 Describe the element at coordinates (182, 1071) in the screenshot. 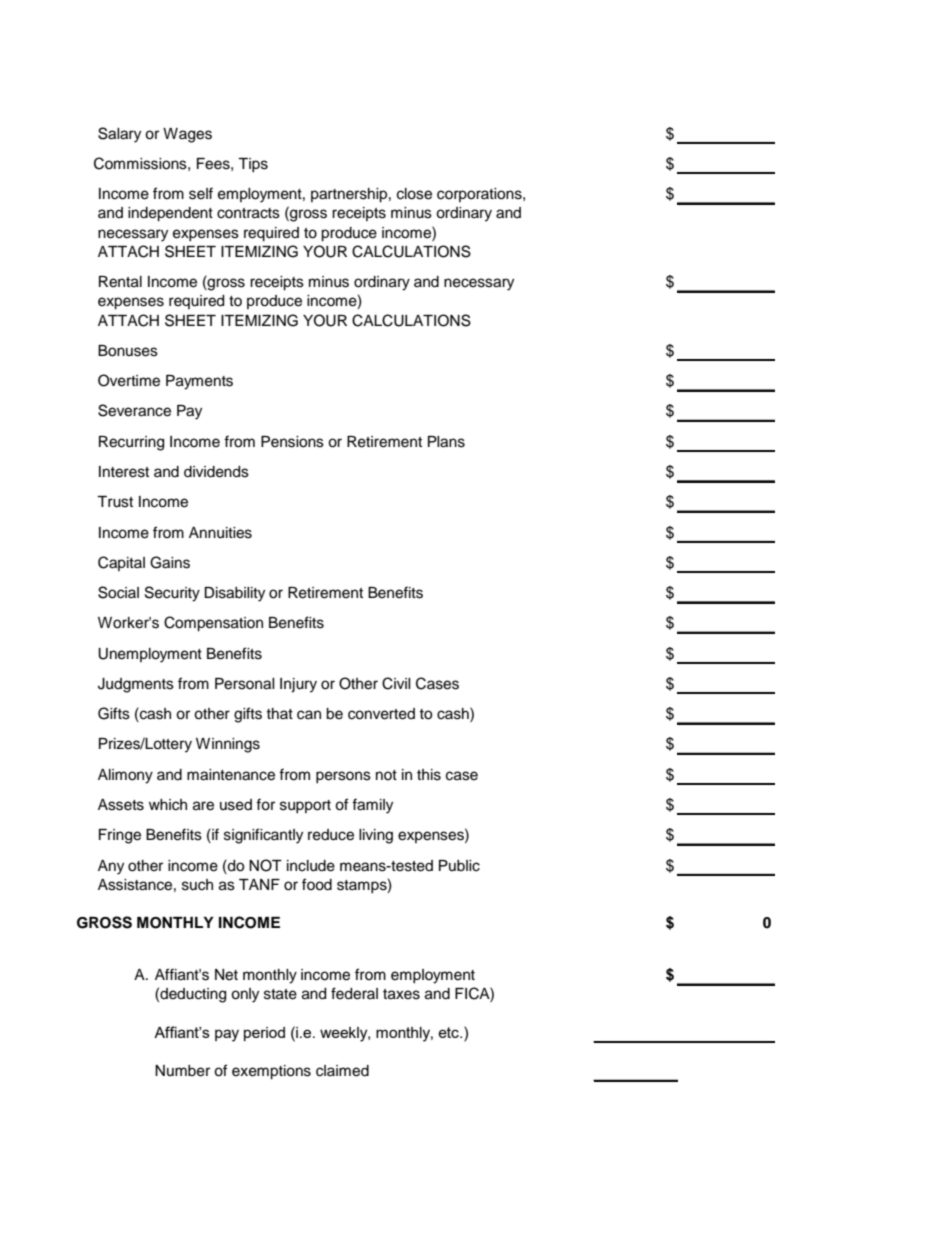

I see `Number` at that location.
